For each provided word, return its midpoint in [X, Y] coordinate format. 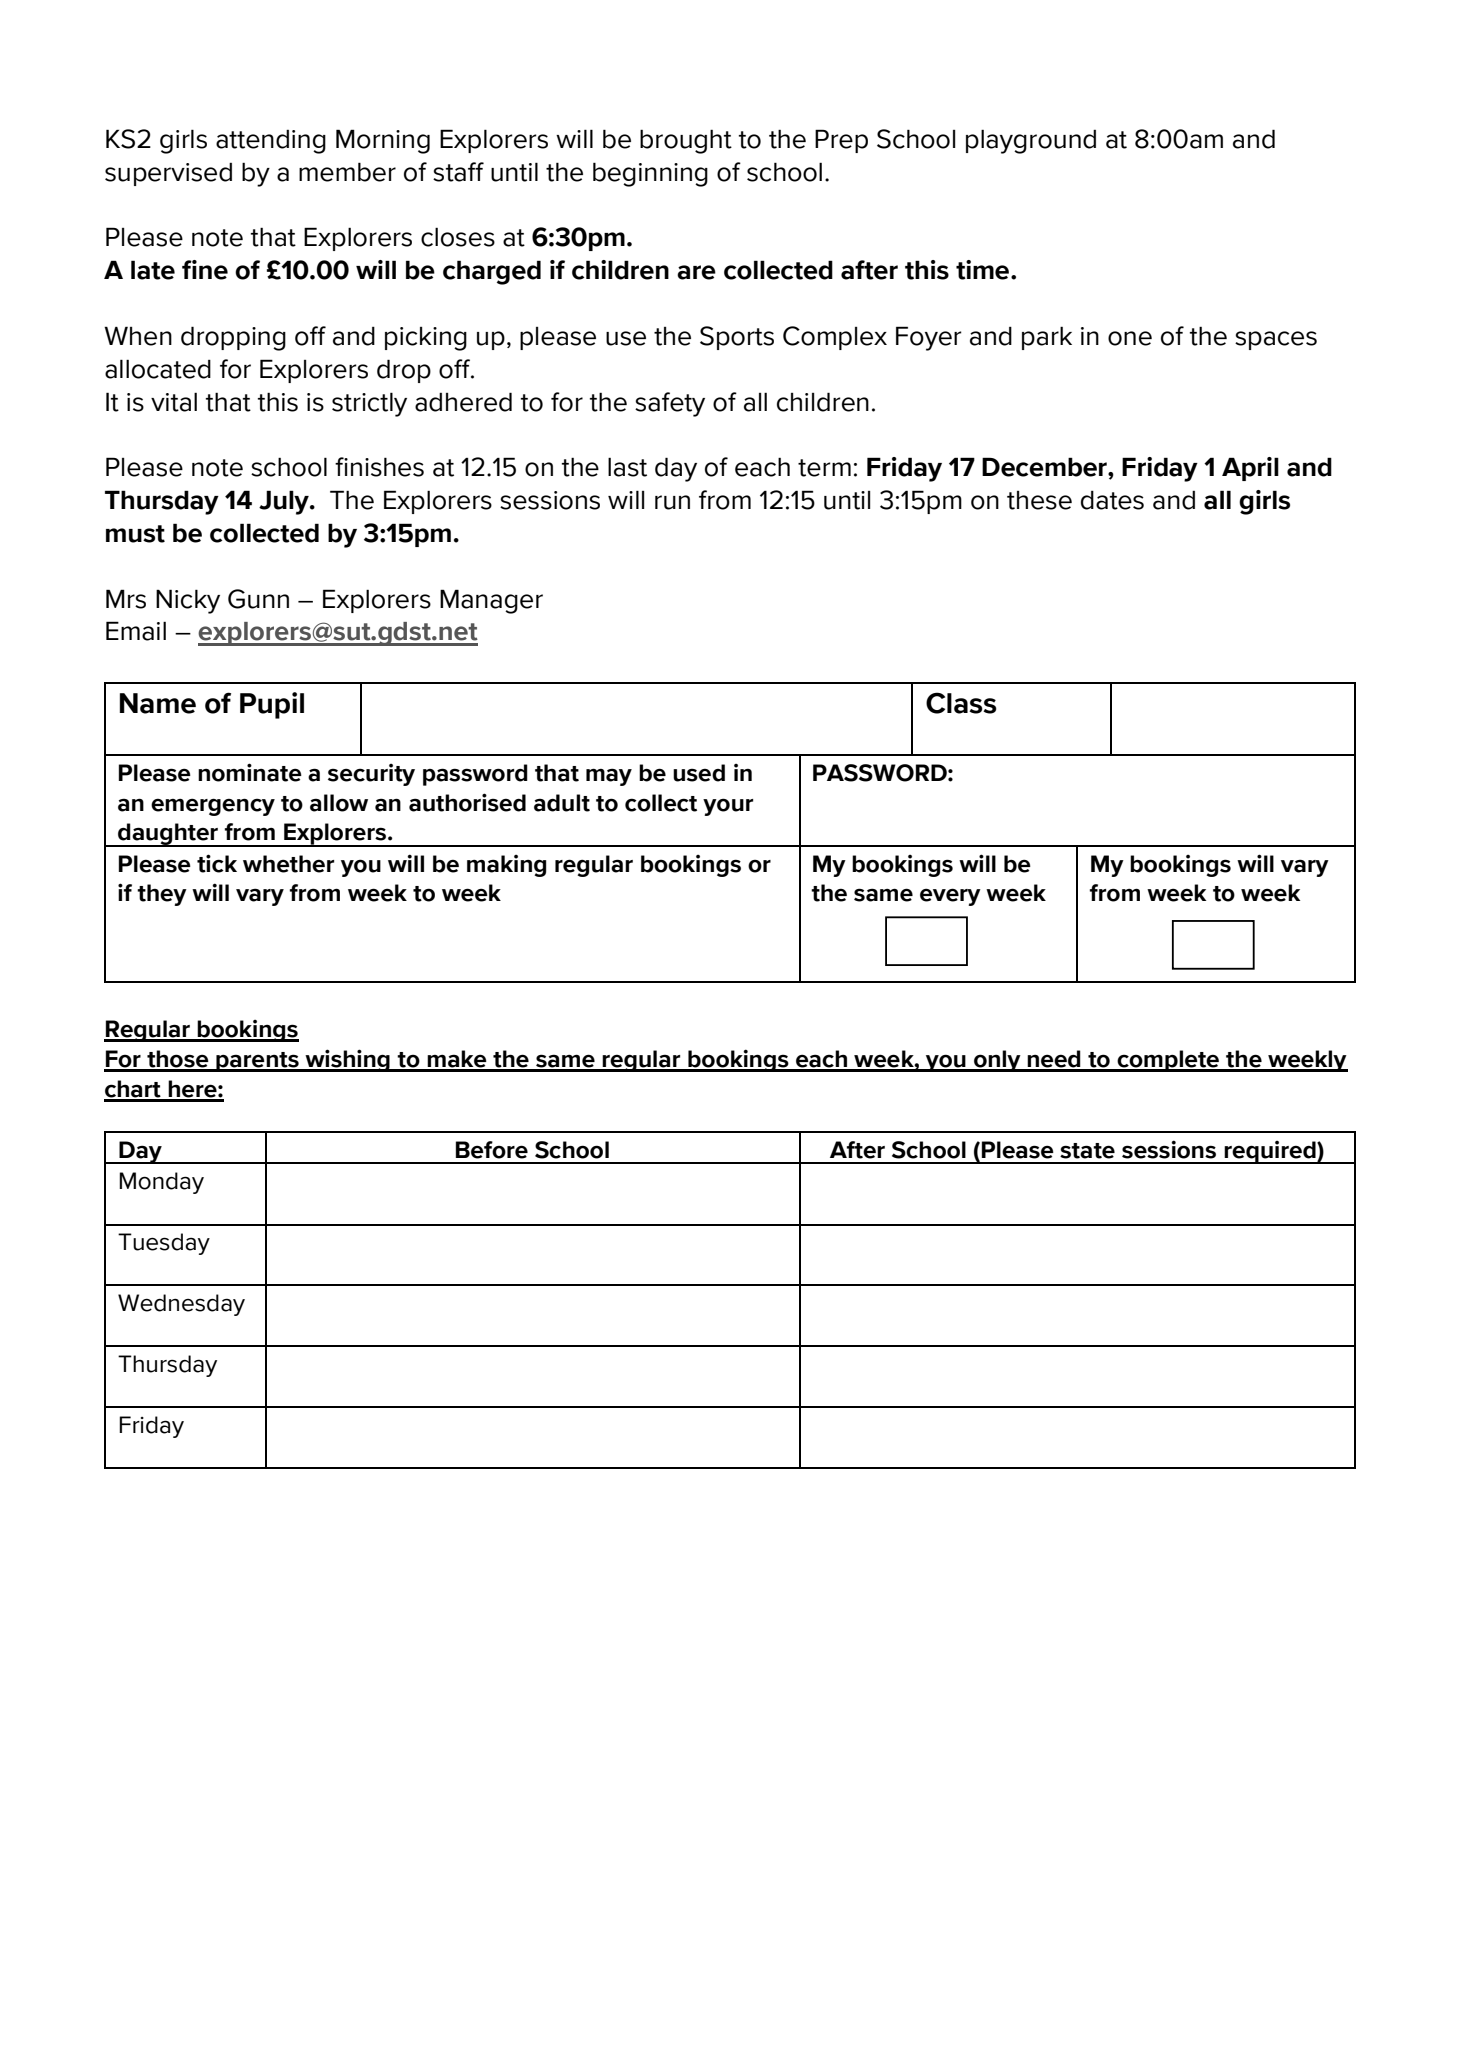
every [950, 897]
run [672, 502]
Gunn [258, 599]
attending [271, 141]
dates [1112, 500]
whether [288, 864]
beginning [650, 174]
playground [1031, 141]
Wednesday [181, 1305]
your [728, 807]
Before [492, 1150]
